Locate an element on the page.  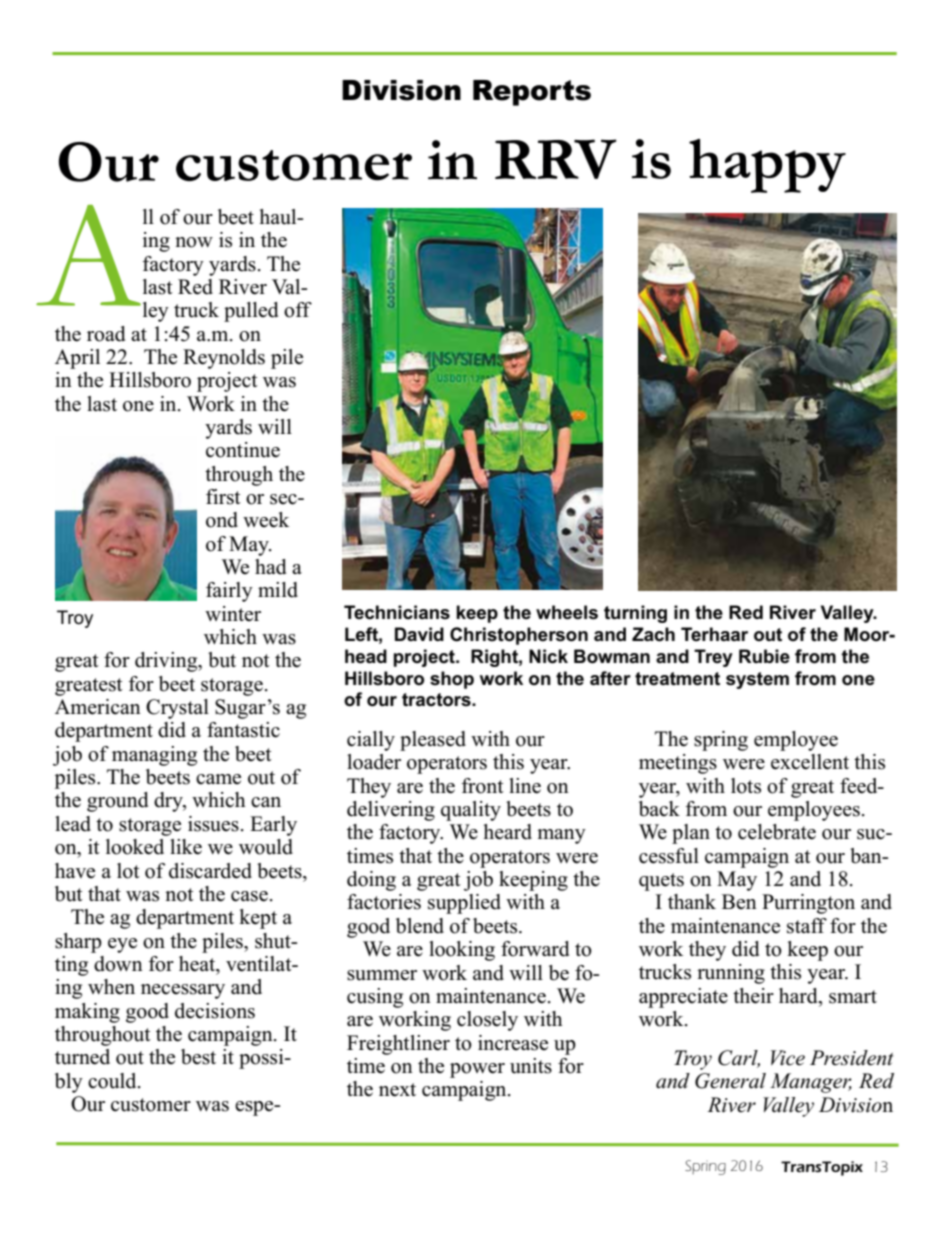
Reports is located at coordinates (532, 93).
